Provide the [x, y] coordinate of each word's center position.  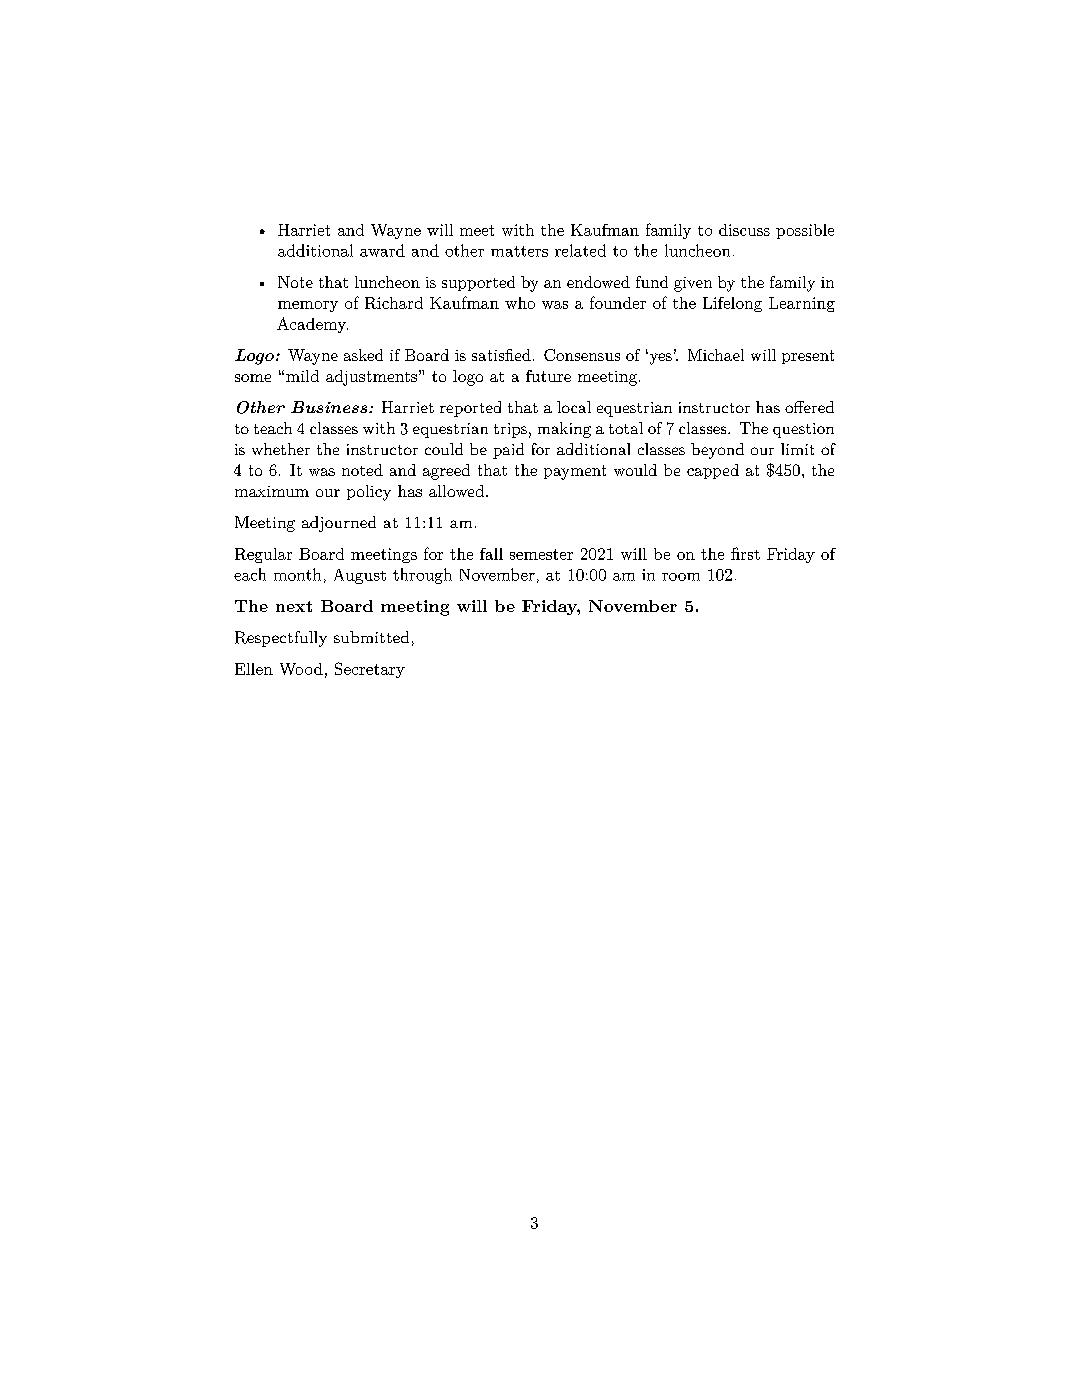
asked [363, 355]
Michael [716, 355]
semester [541, 554]
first [745, 553]
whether [281, 449]
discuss [744, 230]
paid [508, 451]
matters [519, 251]
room [681, 577]
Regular [263, 555]
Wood [301, 669]
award [382, 250]
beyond [717, 451]
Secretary [370, 670]
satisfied [501, 355]
